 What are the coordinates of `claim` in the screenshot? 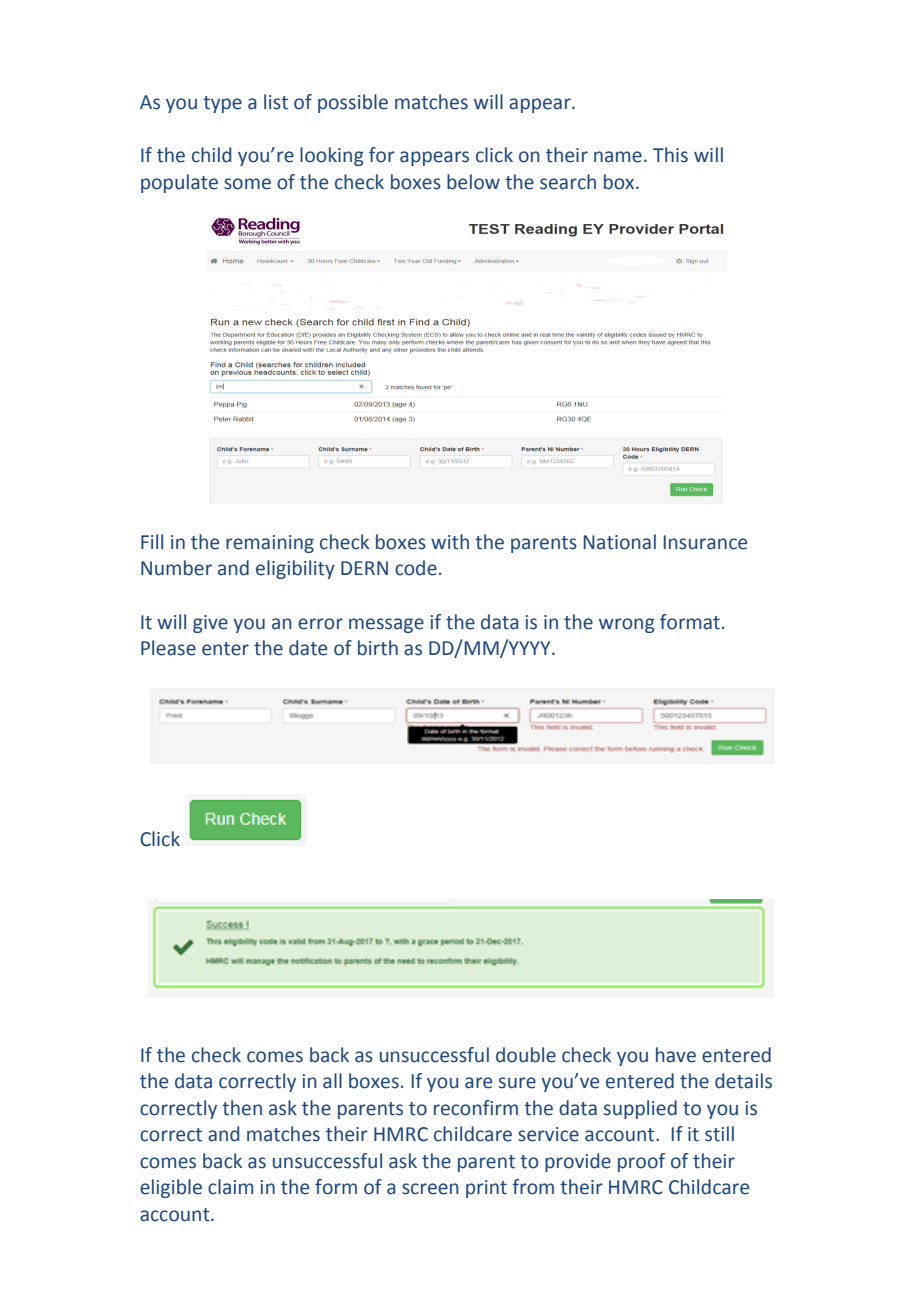 It's located at (230, 1187).
